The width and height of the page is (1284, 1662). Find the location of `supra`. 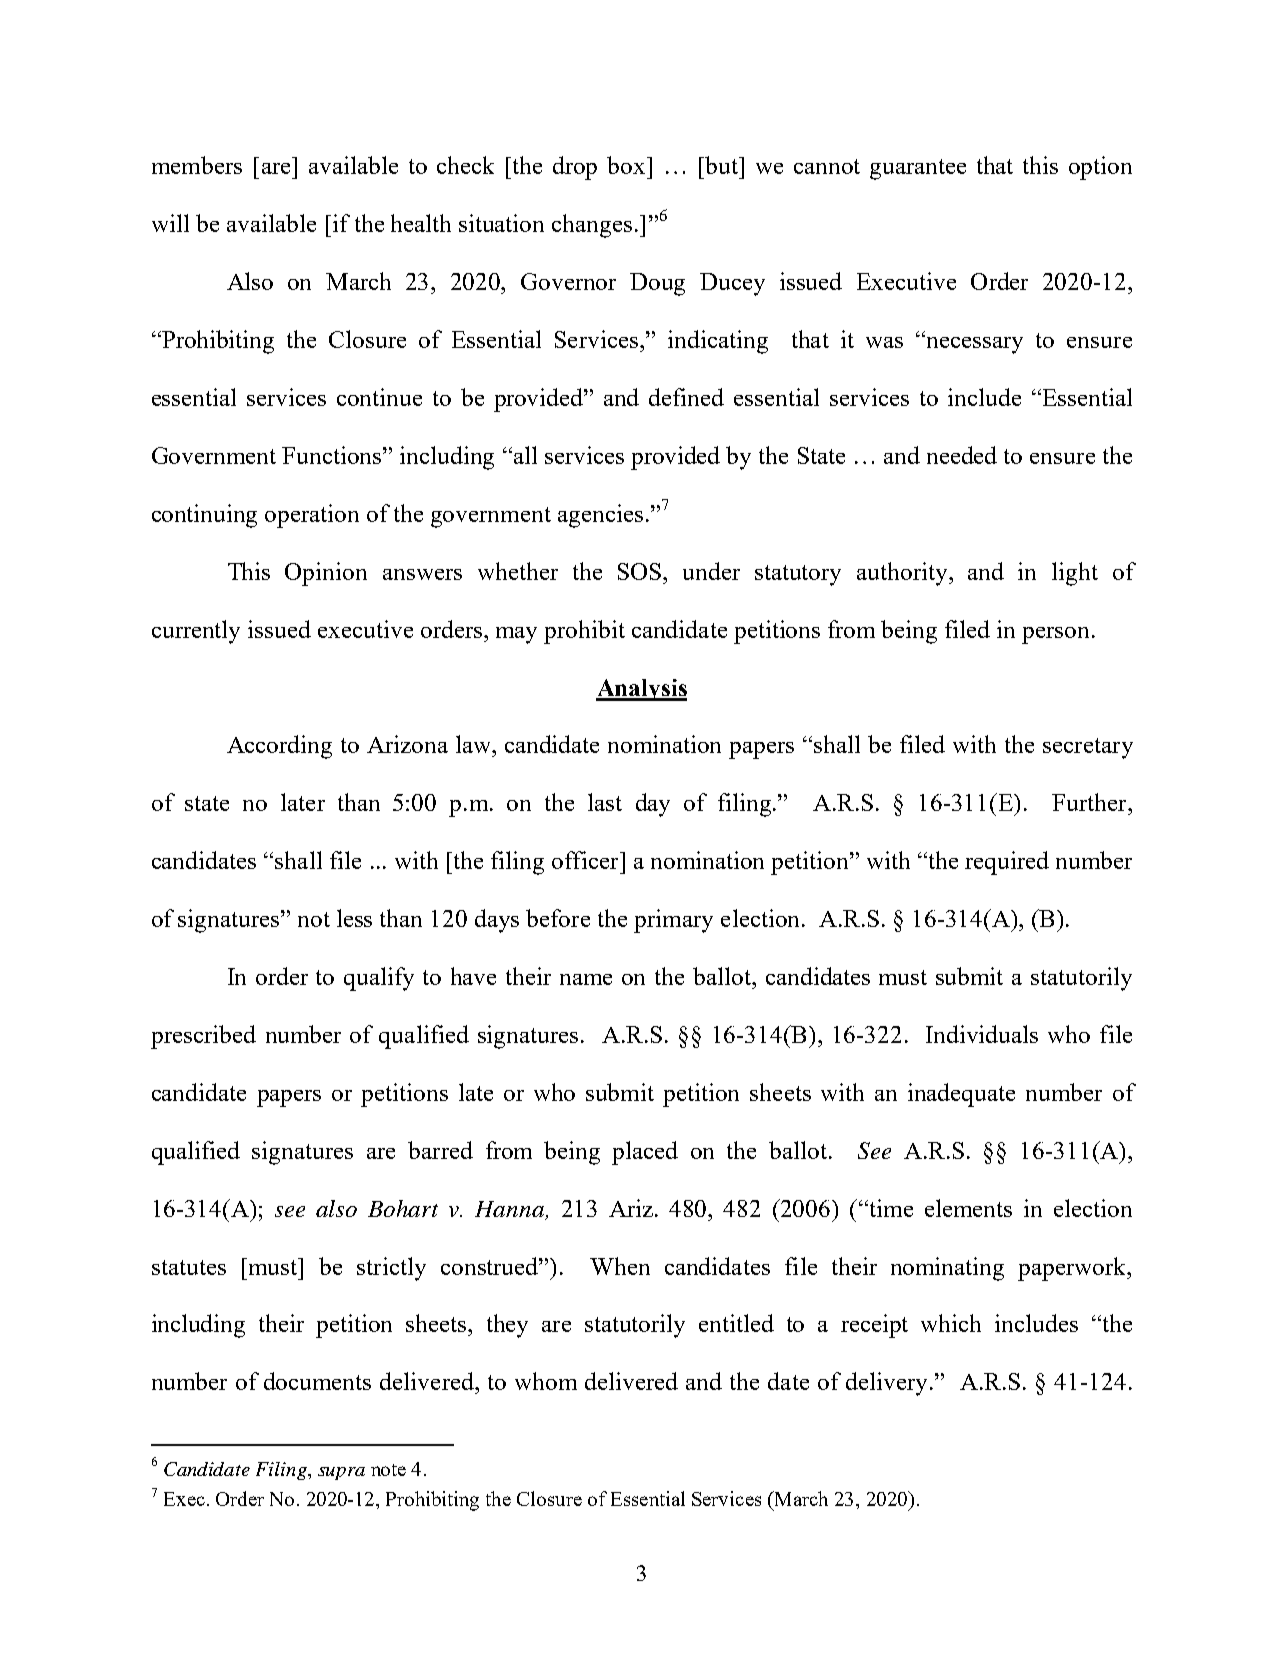

supra is located at coordinates (341, 1473).
